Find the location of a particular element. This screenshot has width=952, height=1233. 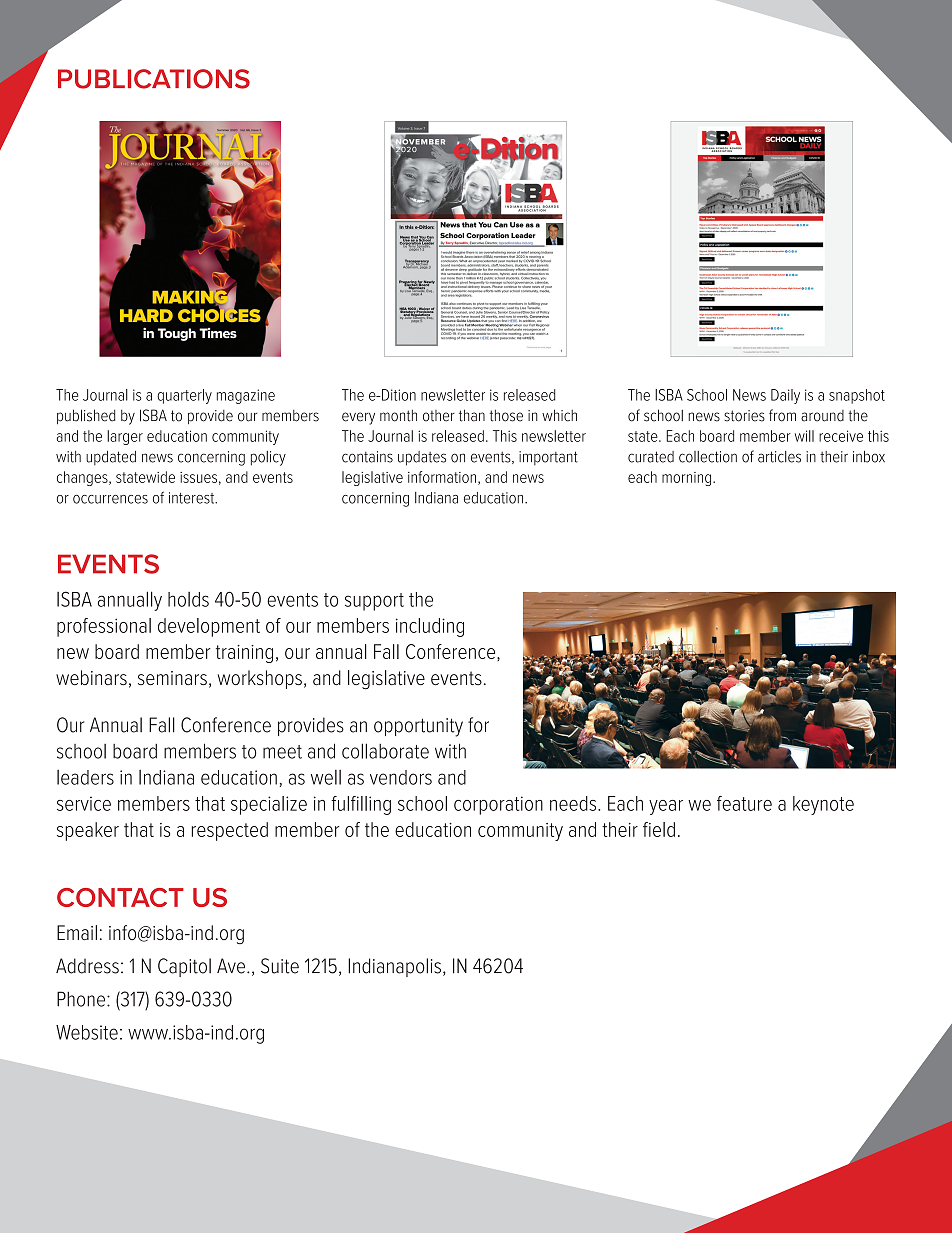

support is located at coordinates (374, 602).
